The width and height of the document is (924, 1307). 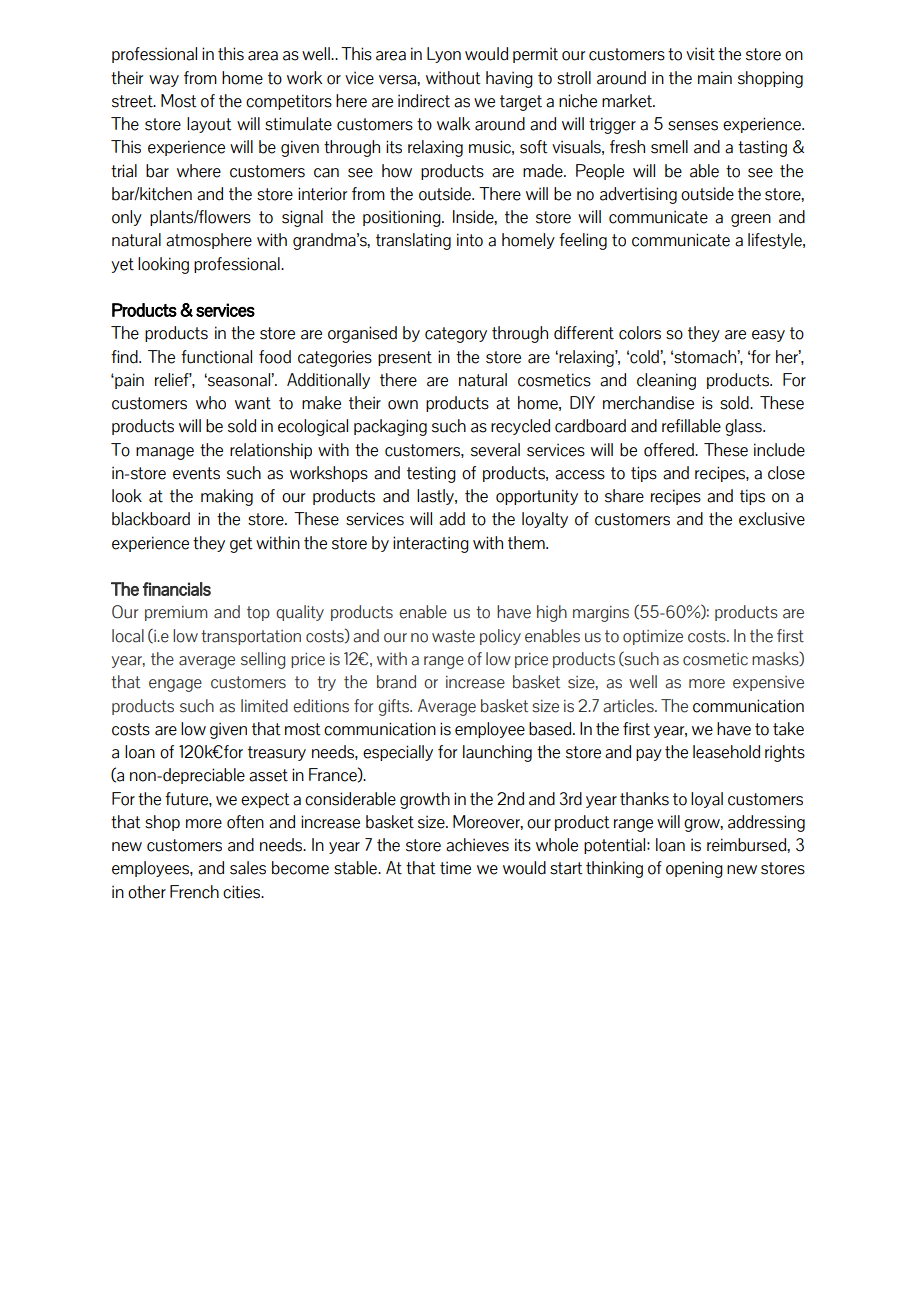 What do you see at coordinates (715, 78) in the document?
I see `main` at bounding box center [715, 78].
